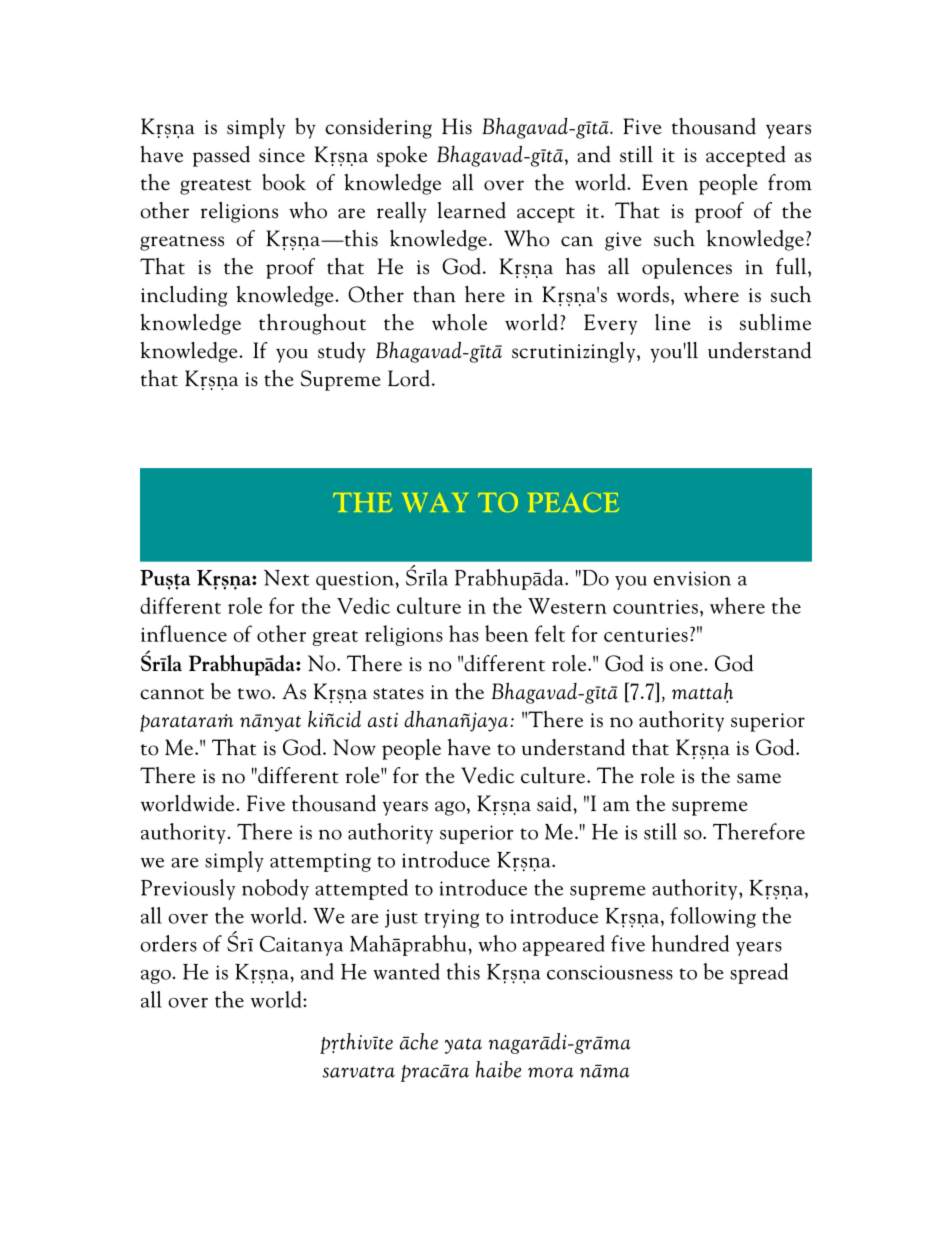 This document has width=952, height=1233. I want to click on Lord, so click(409, 378).
